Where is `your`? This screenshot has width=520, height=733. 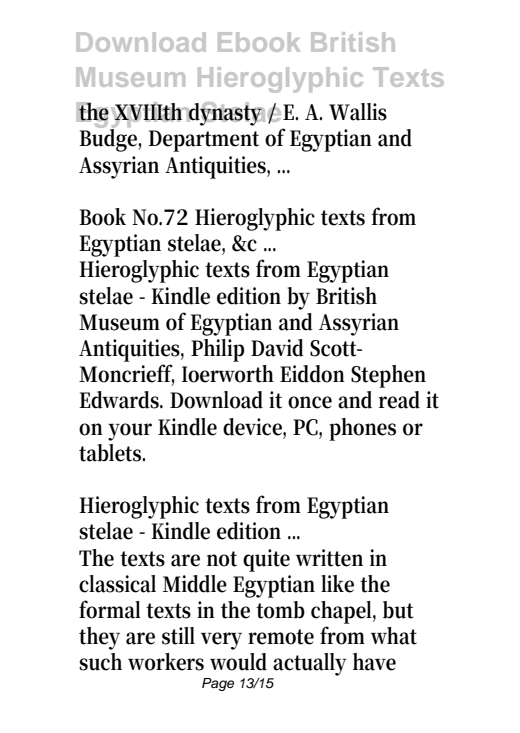
your is located at coordinates (130, 432).
